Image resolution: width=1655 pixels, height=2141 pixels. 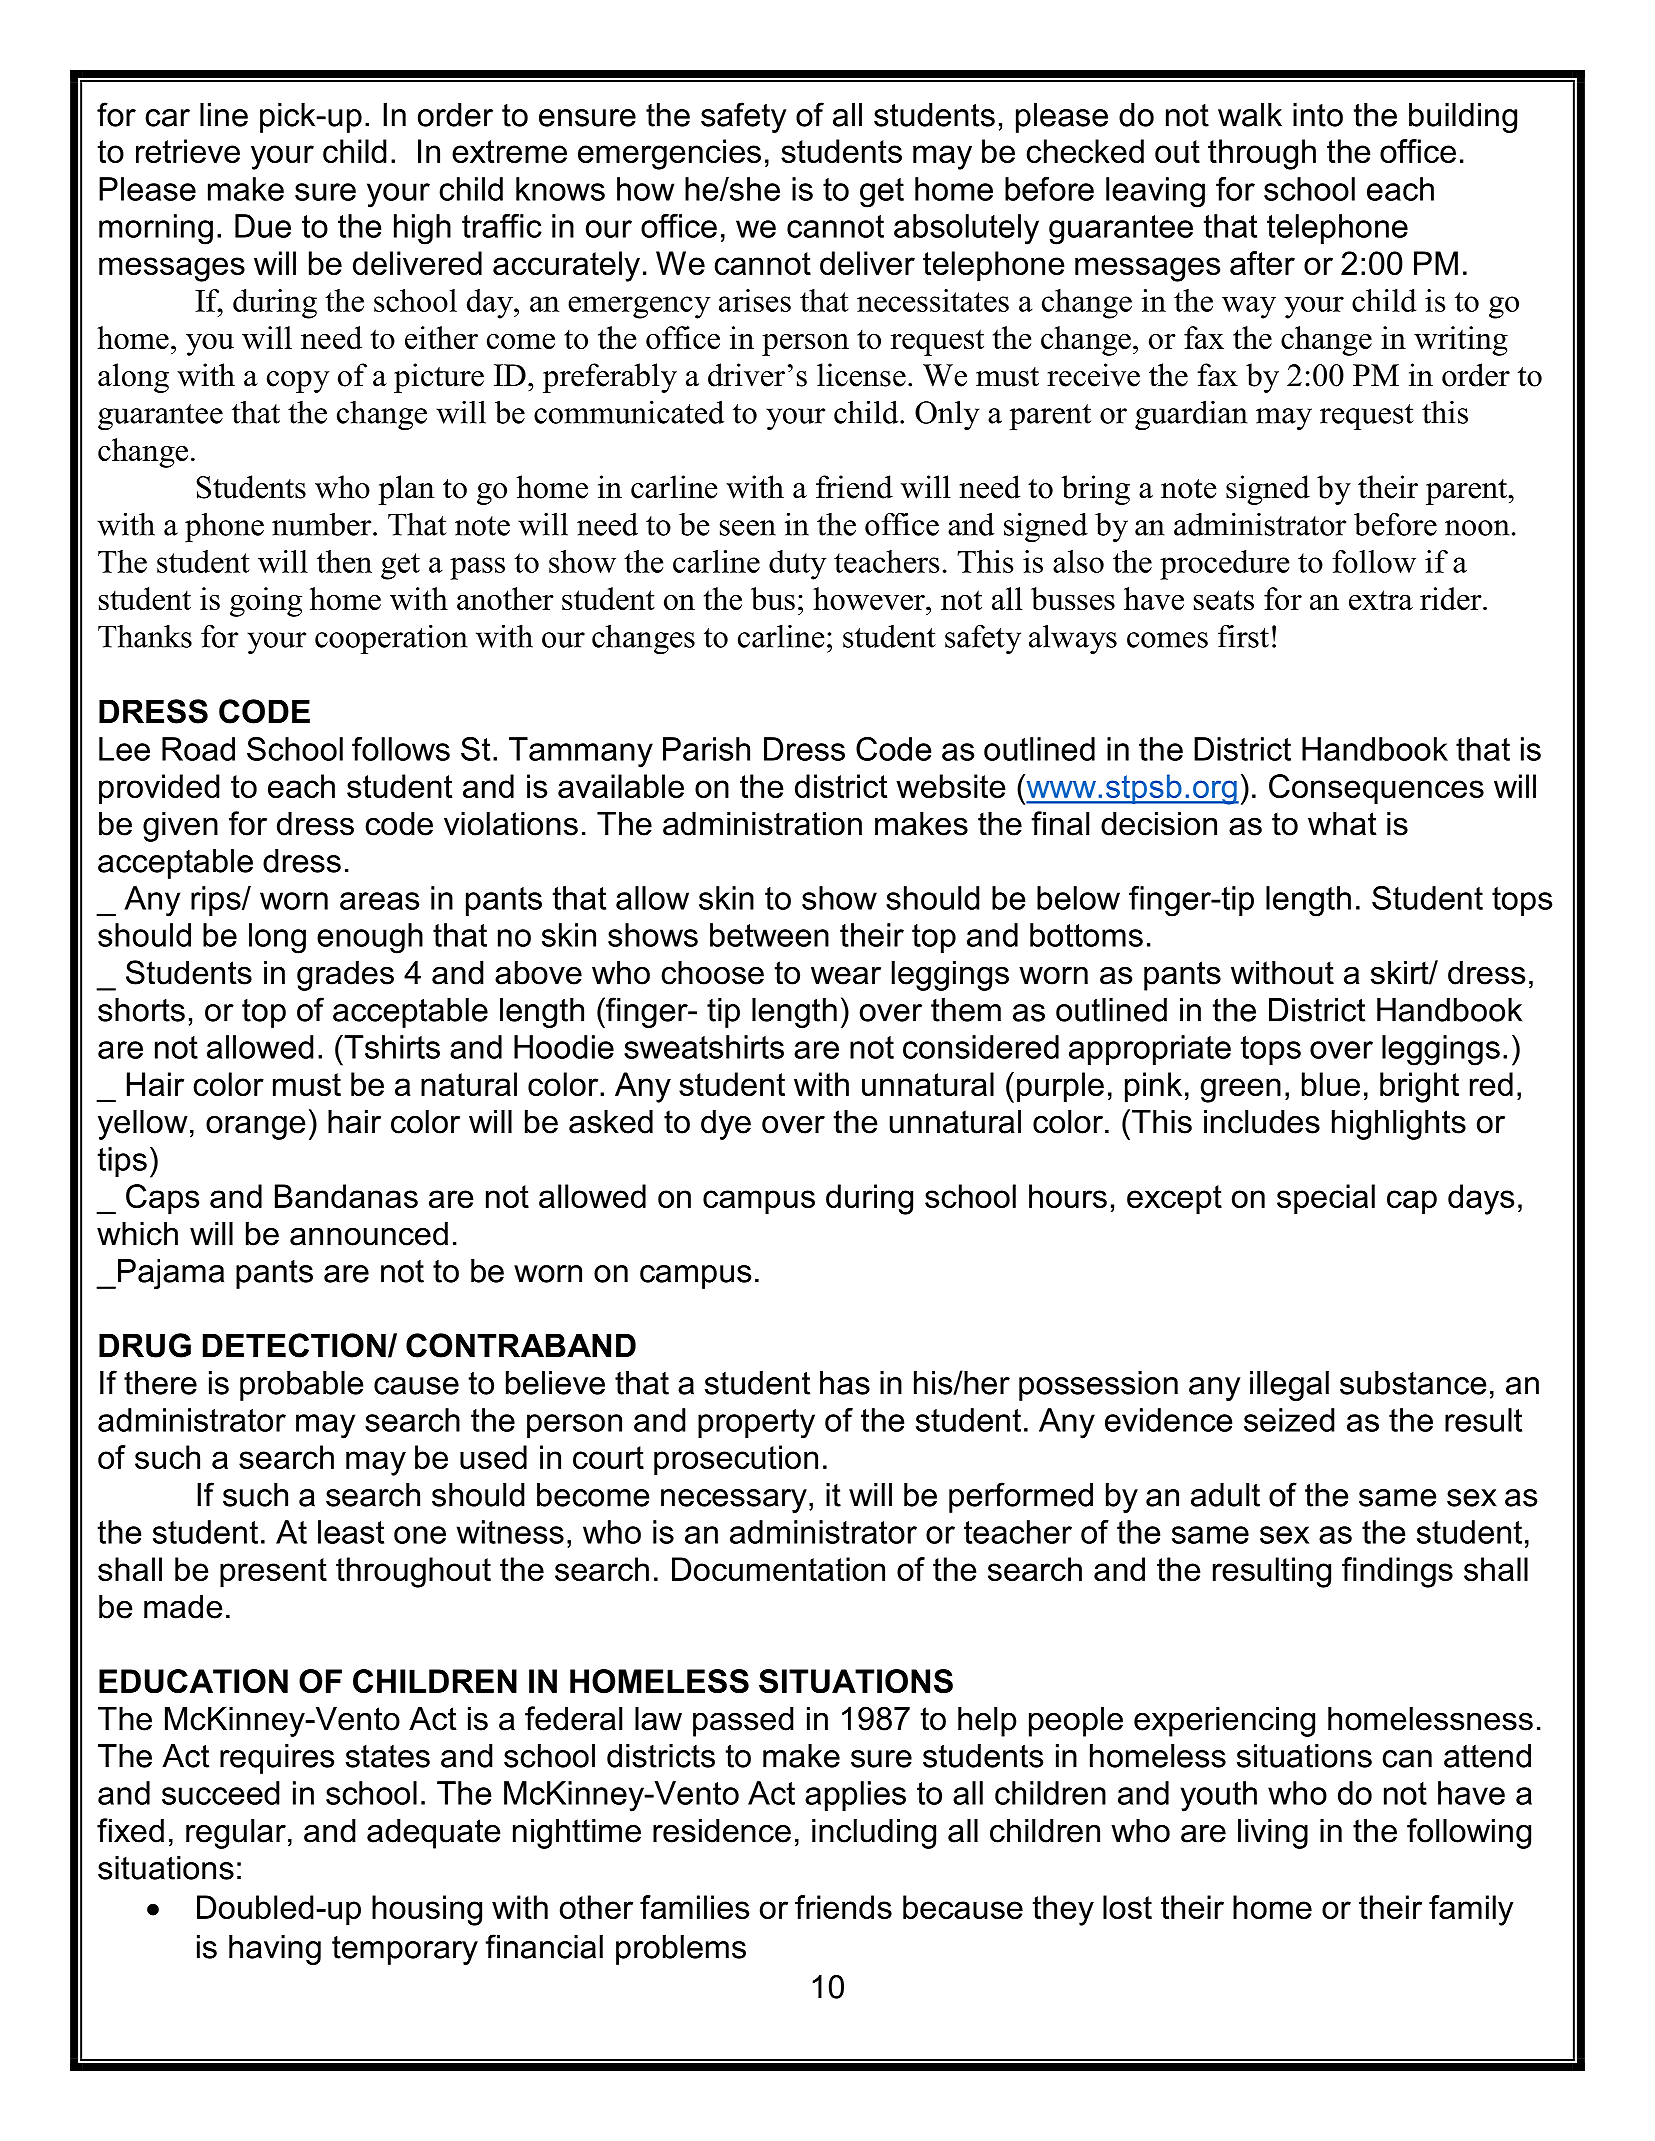 I want to click on DETECTION, so click(x=294, y=1345).
